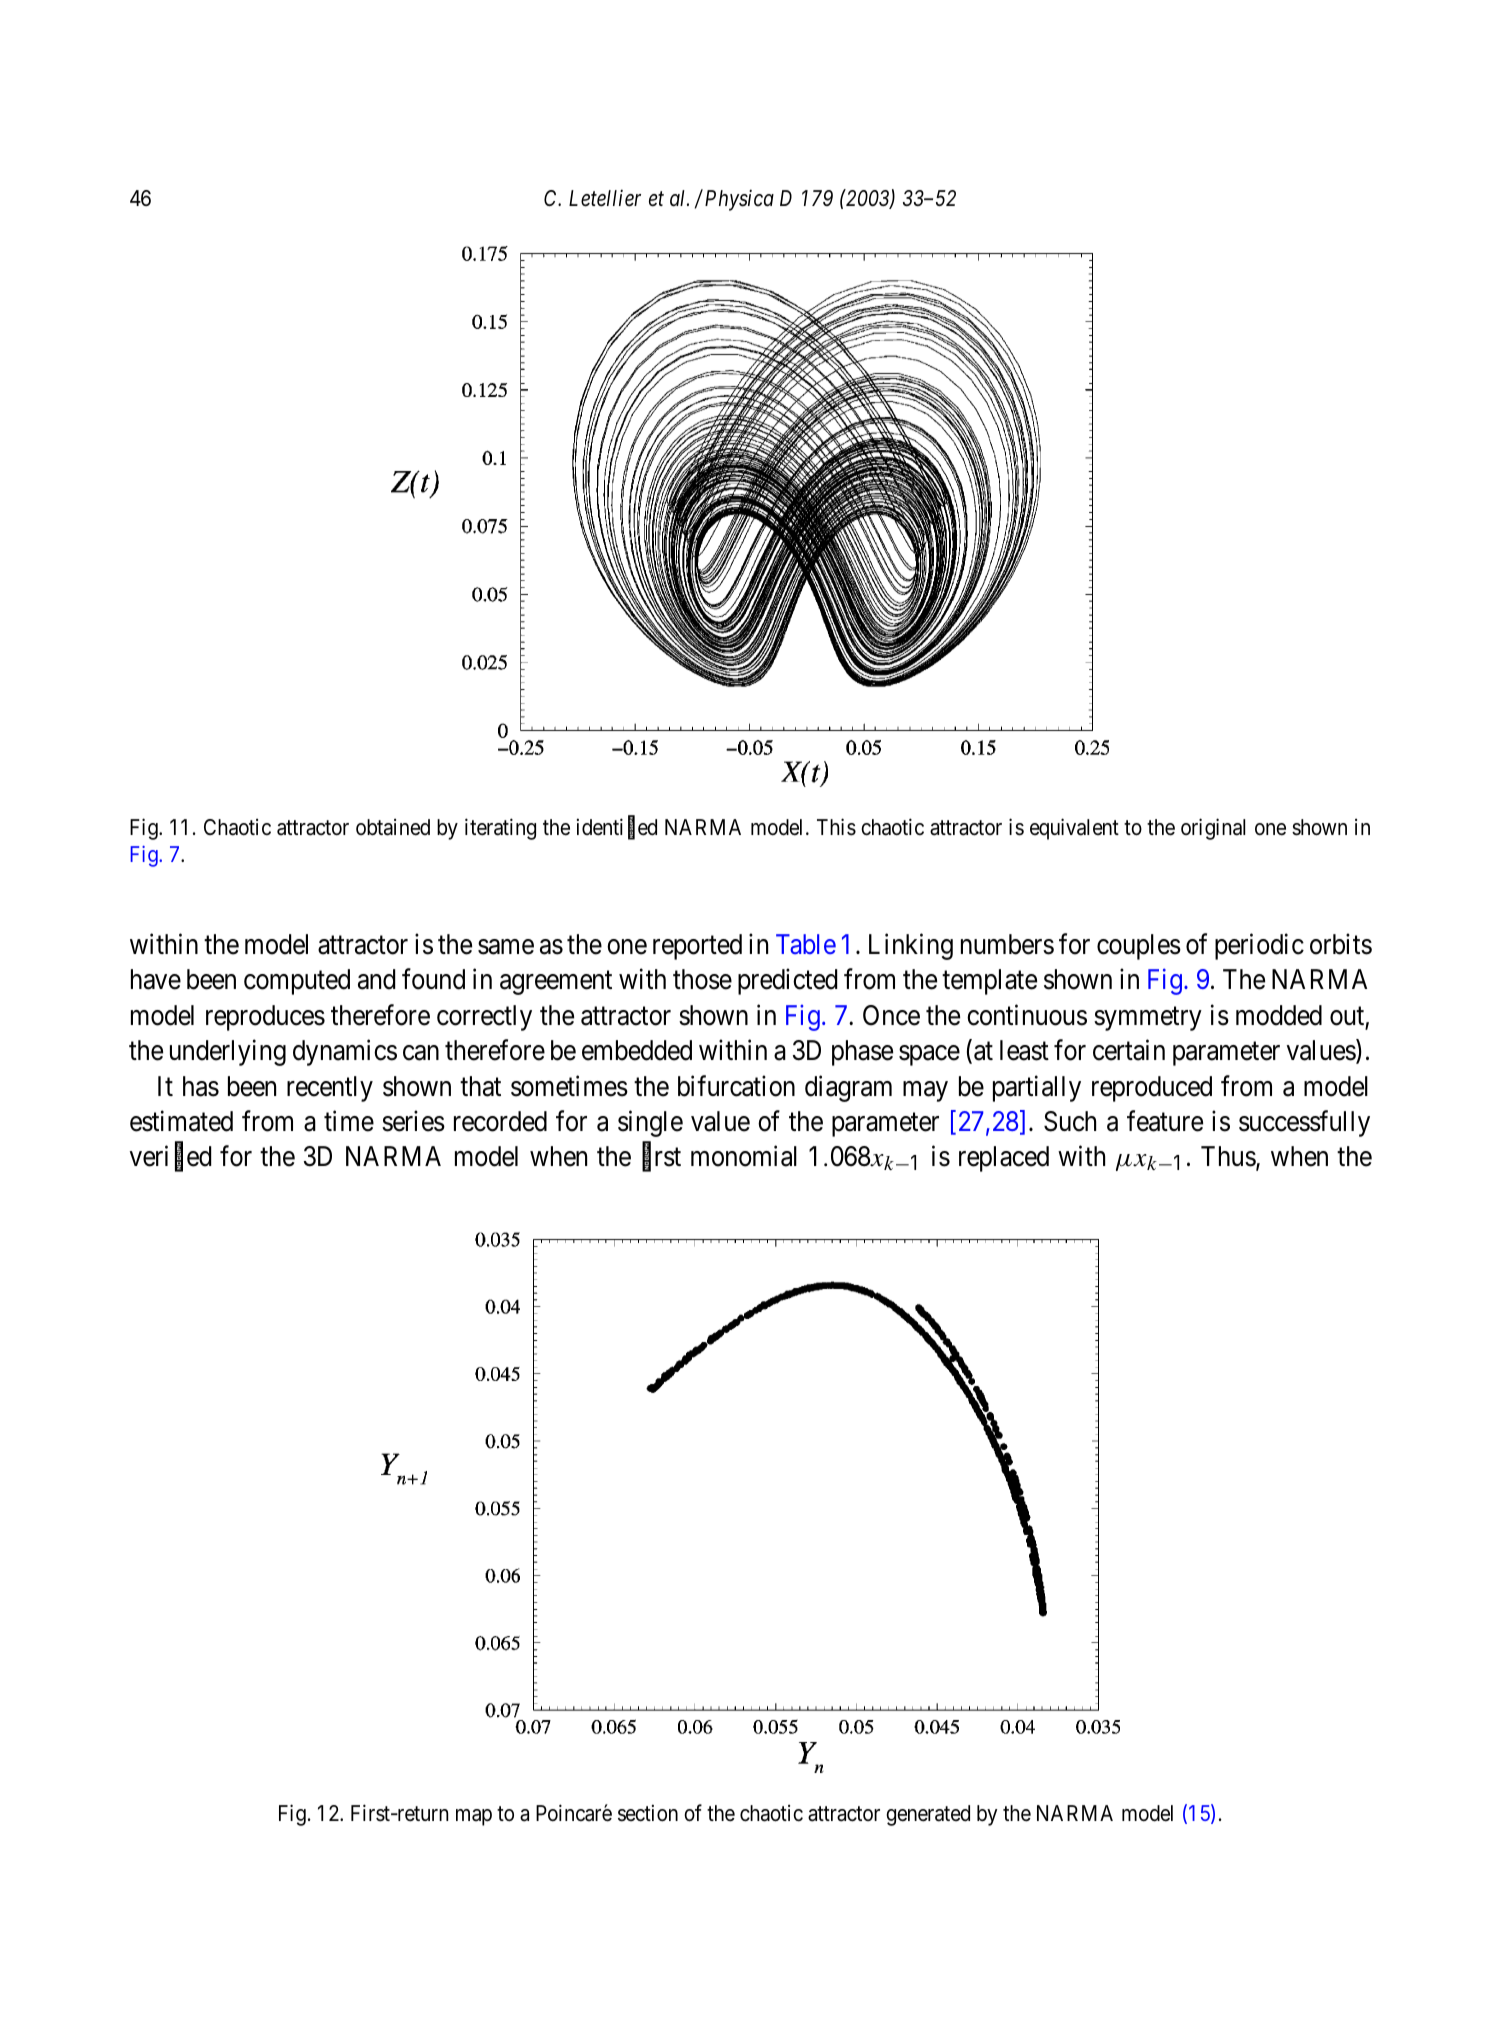  Describe the element at coordinates (1213, 829) in the image. I see `original` at that location.
